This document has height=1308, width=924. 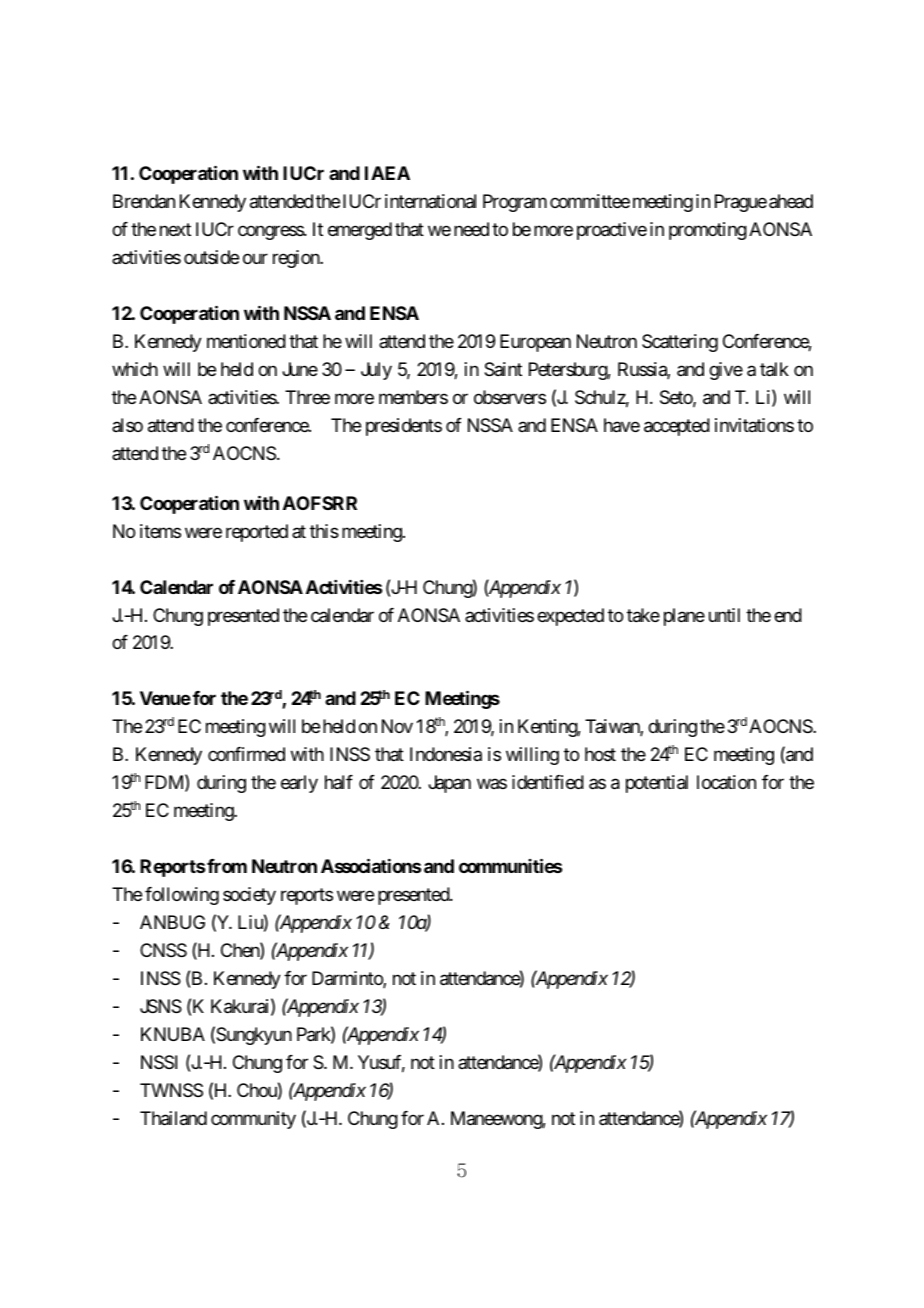 What do you see at coordinates (726, 782) in the document?
I see `location` at bounding box center [726, 782].
